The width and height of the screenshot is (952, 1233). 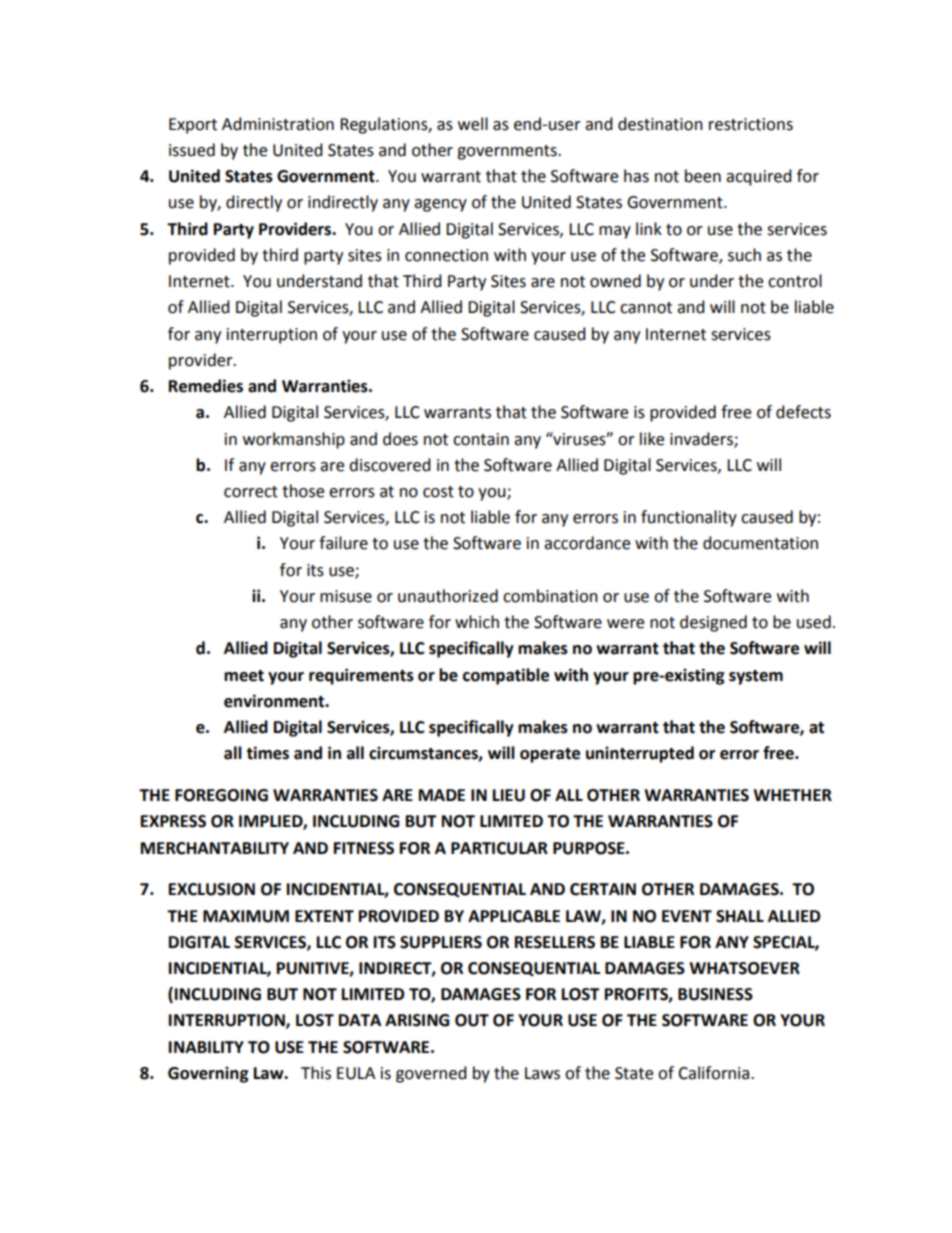 I want to click on workmanship, so click(x=294, y=440).
